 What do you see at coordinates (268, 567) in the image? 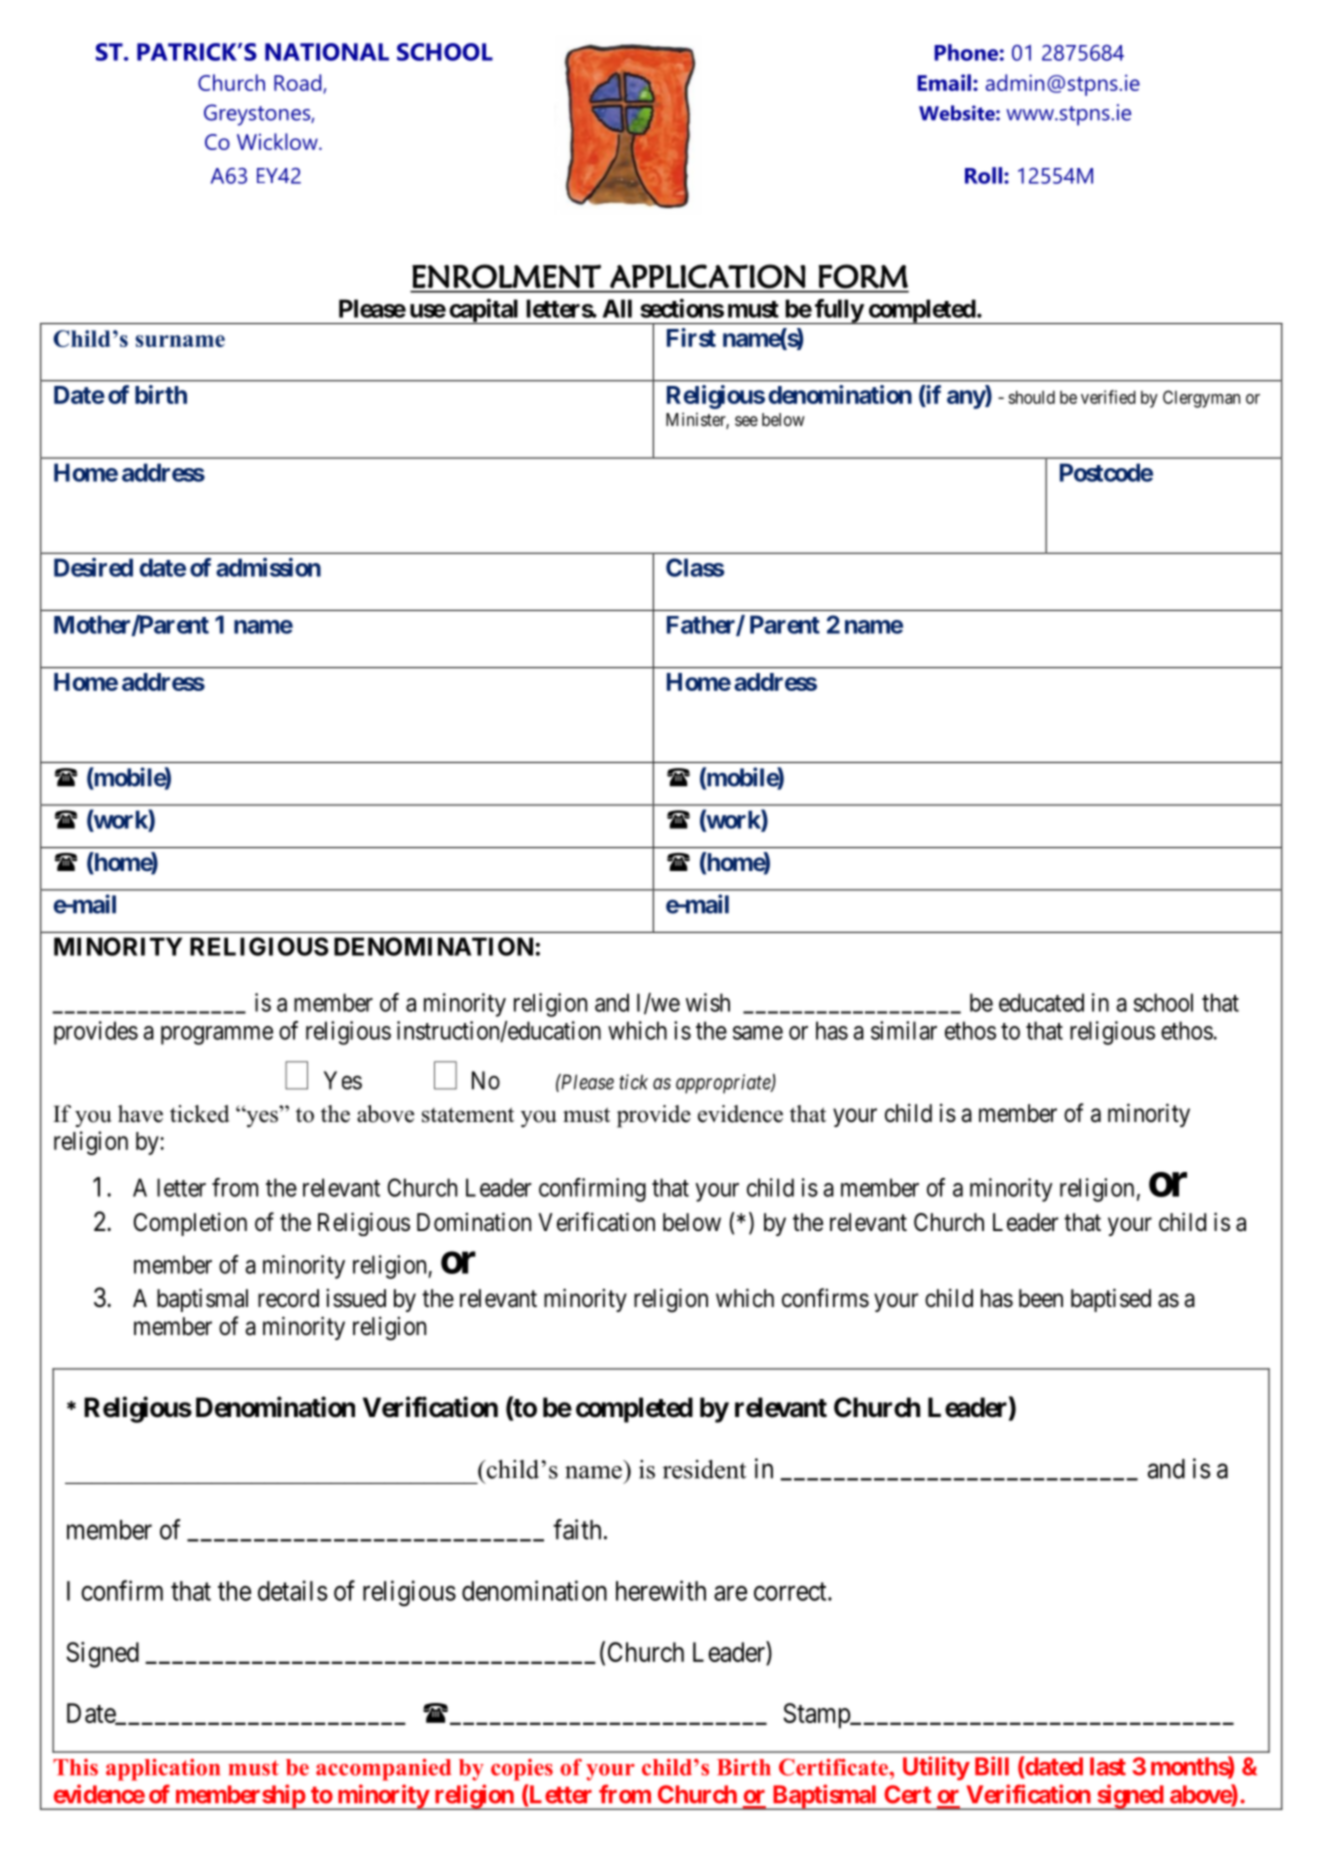
I see `admission` at bounding box center [268, 567].
